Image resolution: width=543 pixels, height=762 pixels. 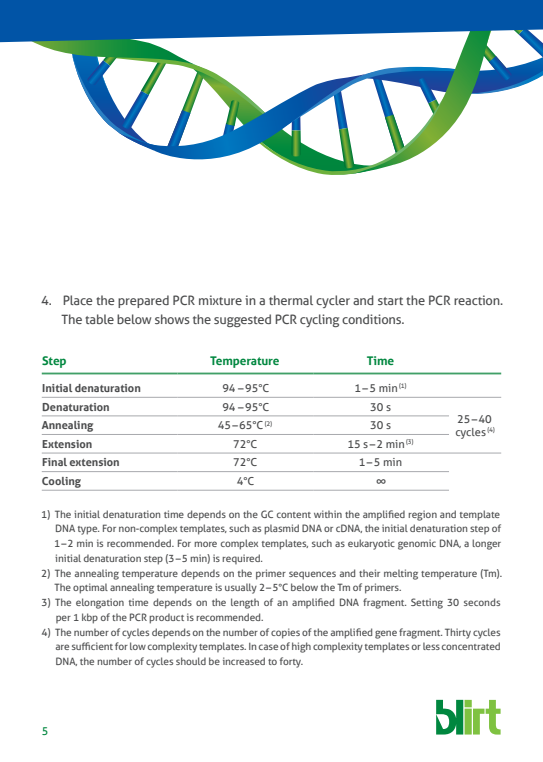 I want to click on start, so click(x=390, y=301).
